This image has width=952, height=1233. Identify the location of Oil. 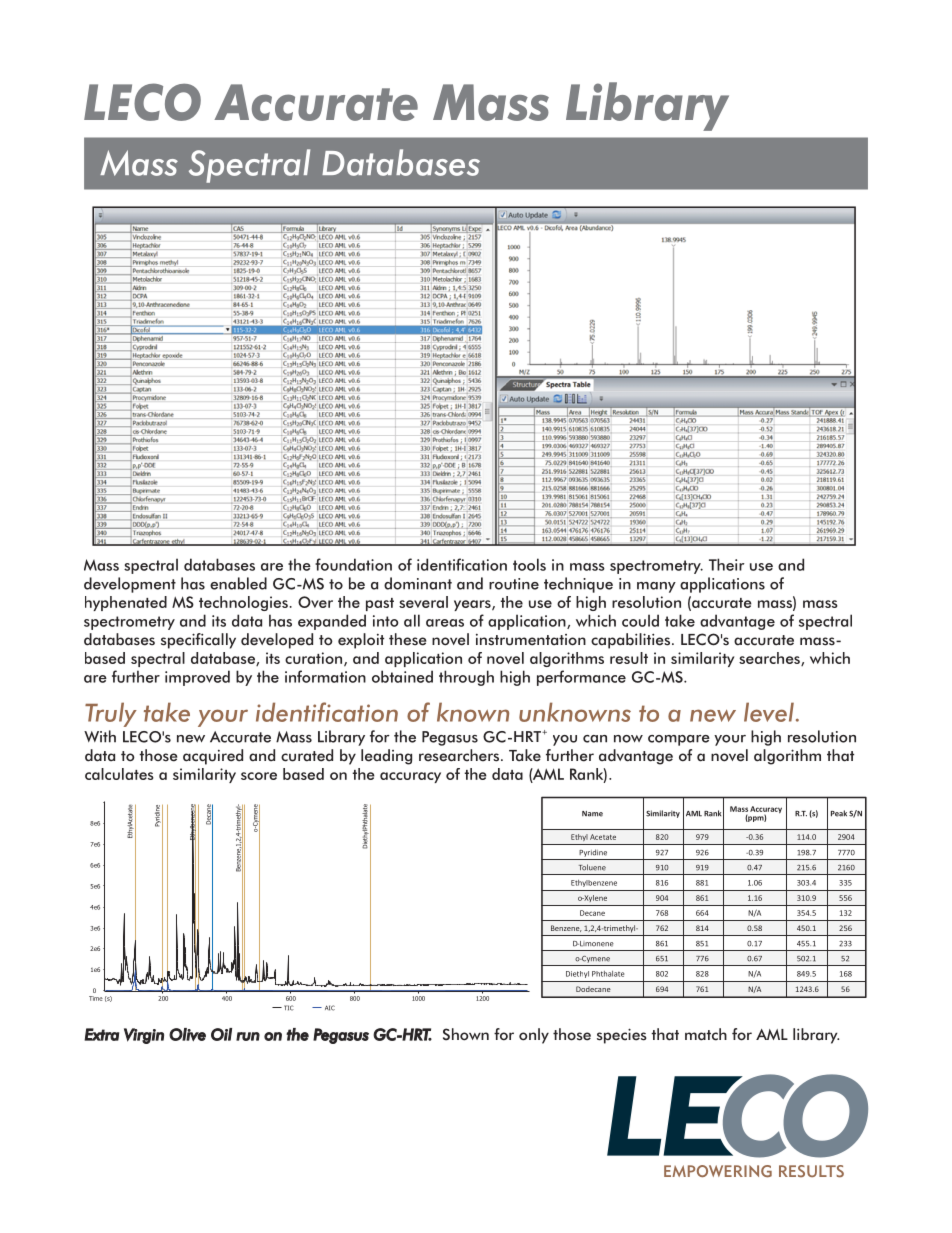
(221, 1034).
